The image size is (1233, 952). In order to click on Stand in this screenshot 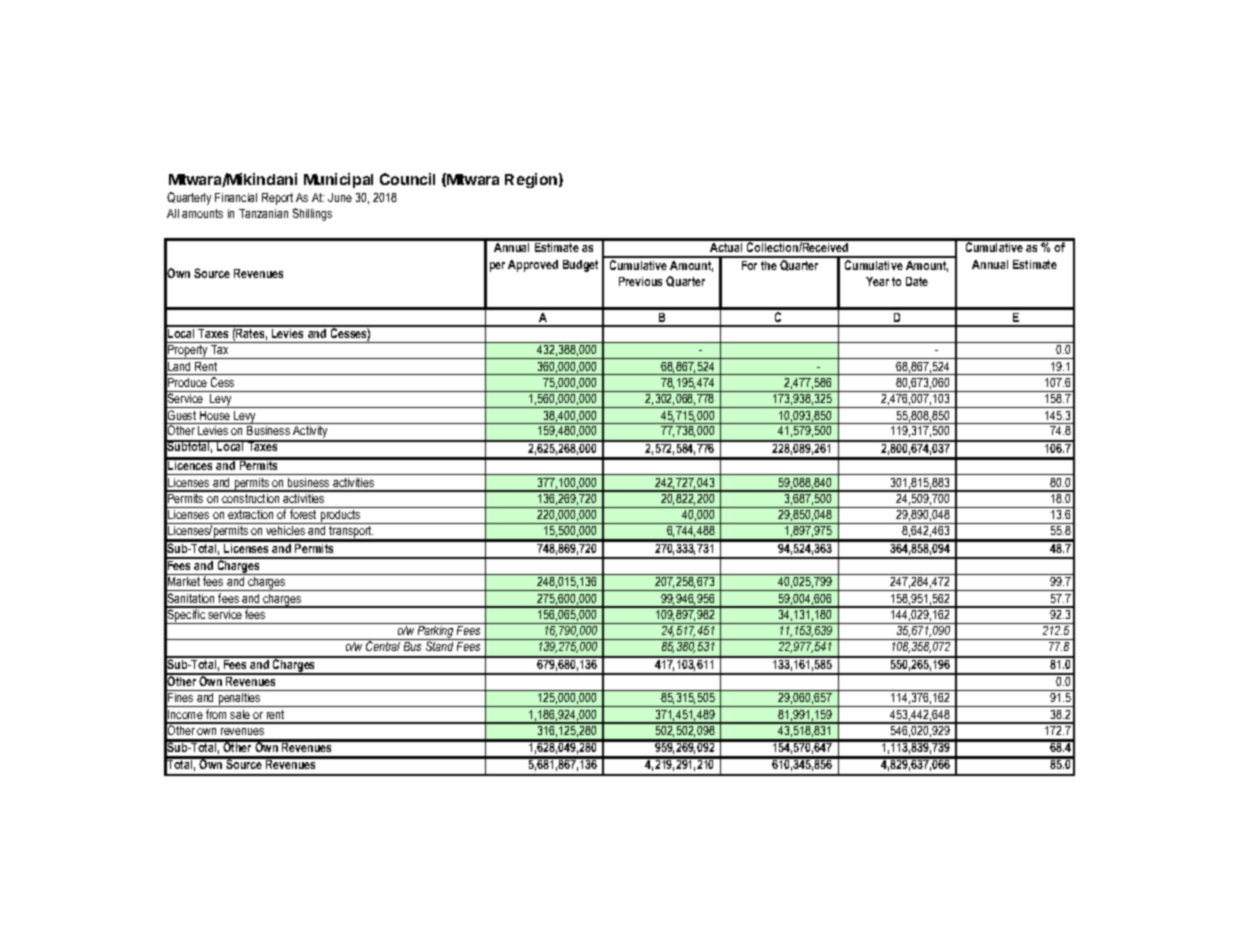, I will do `click(439, 646)`.
